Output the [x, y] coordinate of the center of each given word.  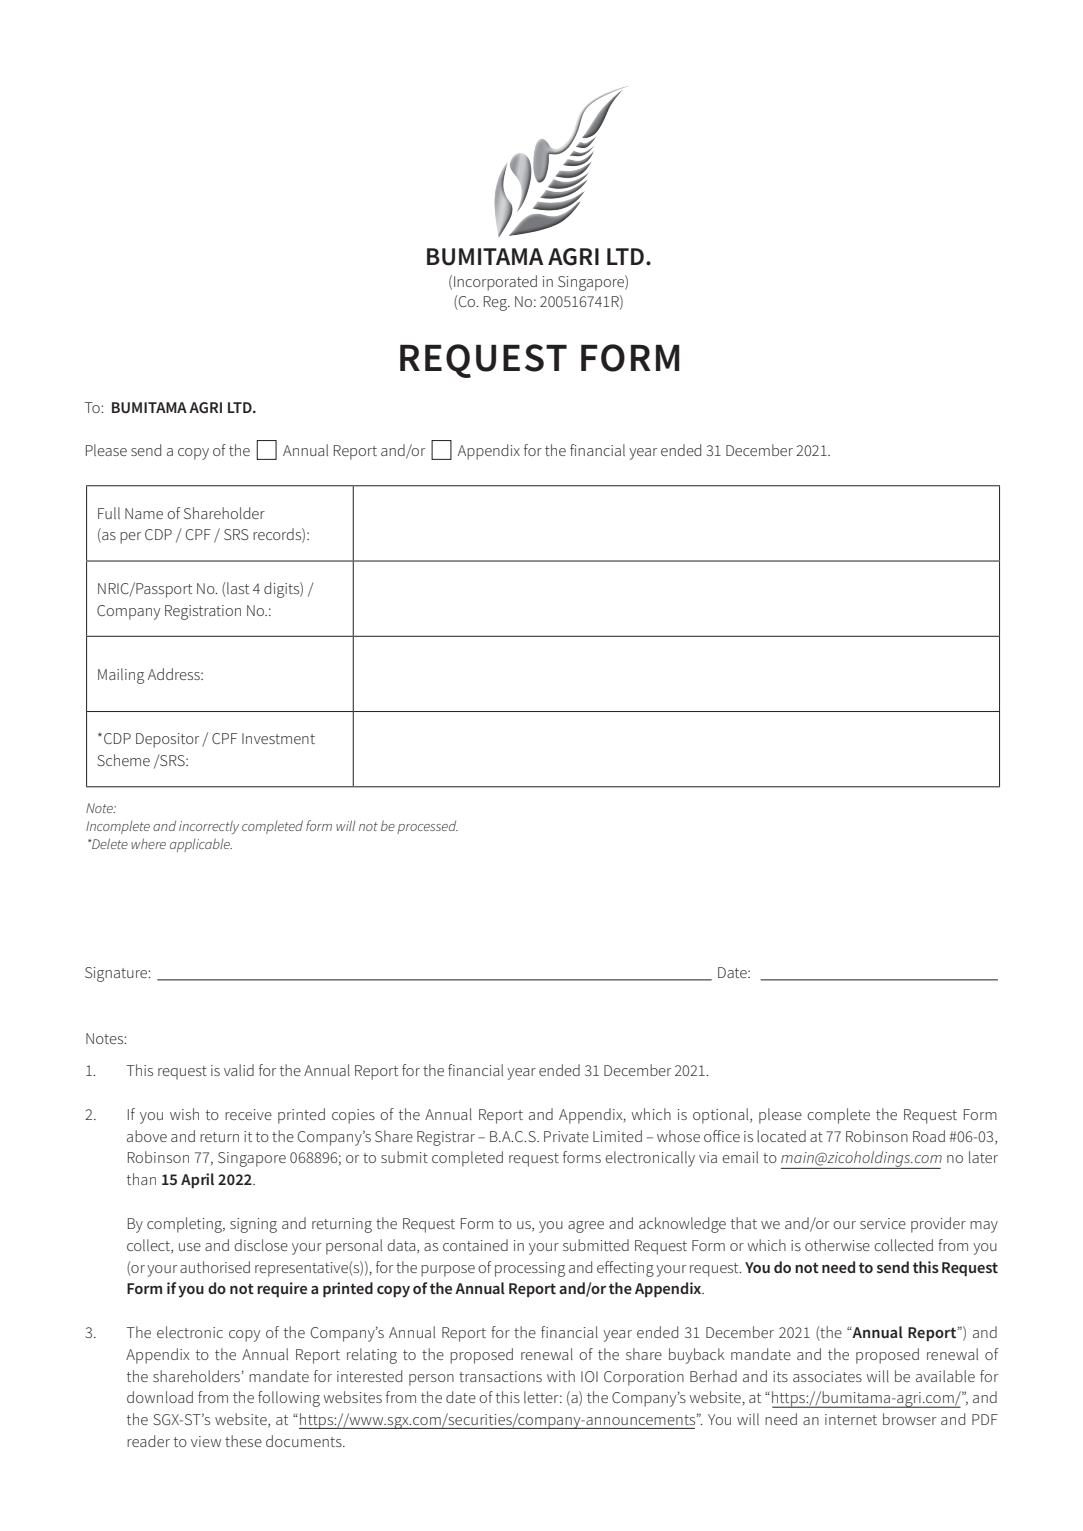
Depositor [167, 740]
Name [144, 513]
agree [586, 1227]
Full [109, 513]
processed [427, 827]
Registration [203, 612]
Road [929, 1136]
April [197, 1180]
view [206, 1441]
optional [722, 1116]
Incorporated [495, 283]
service [883, 1223]
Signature [117, 974]
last [237, 588]
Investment [278, 738]
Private [566, 1136]
